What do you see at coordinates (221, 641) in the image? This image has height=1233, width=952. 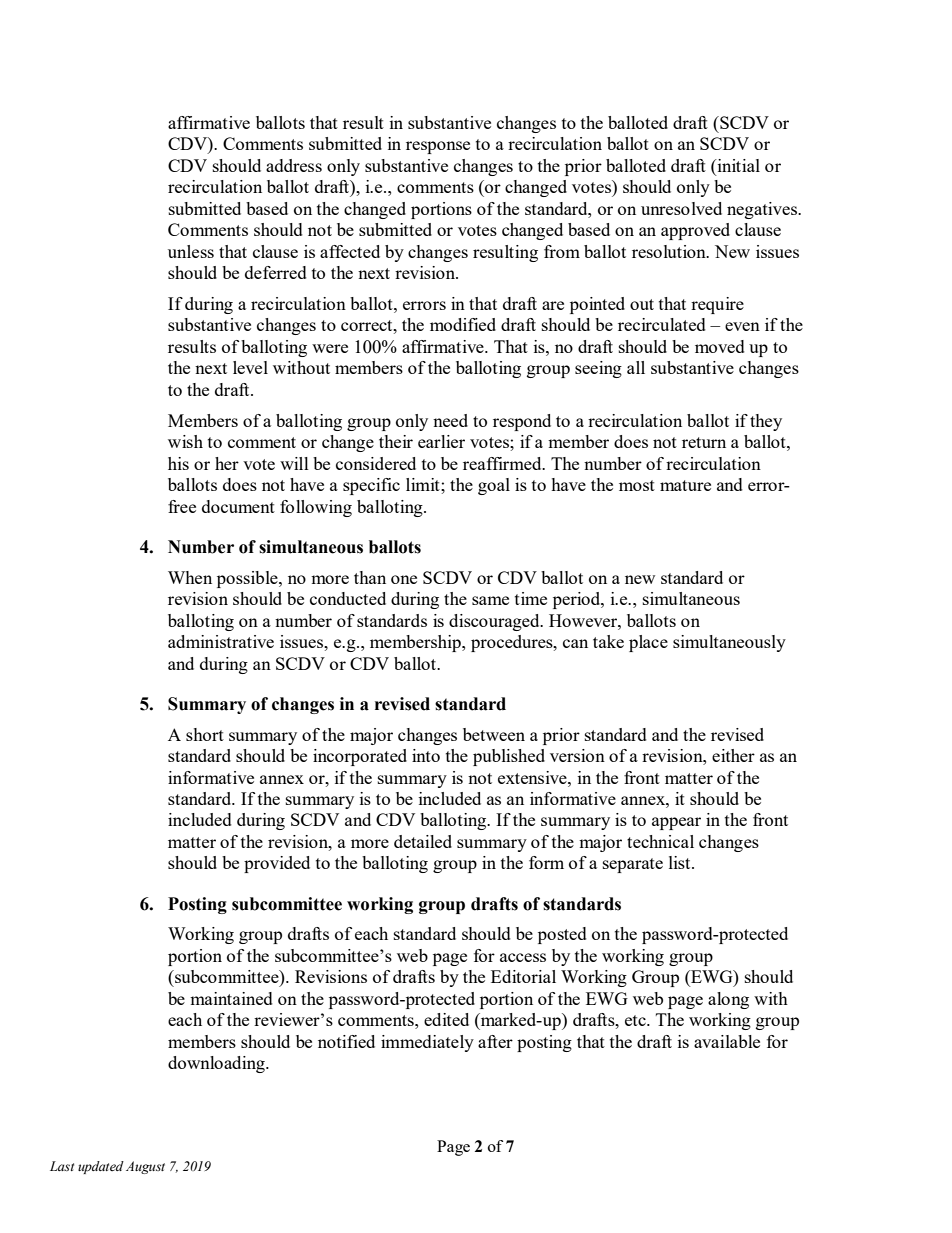 I see `administrative` at bounding box center [221, 641].
